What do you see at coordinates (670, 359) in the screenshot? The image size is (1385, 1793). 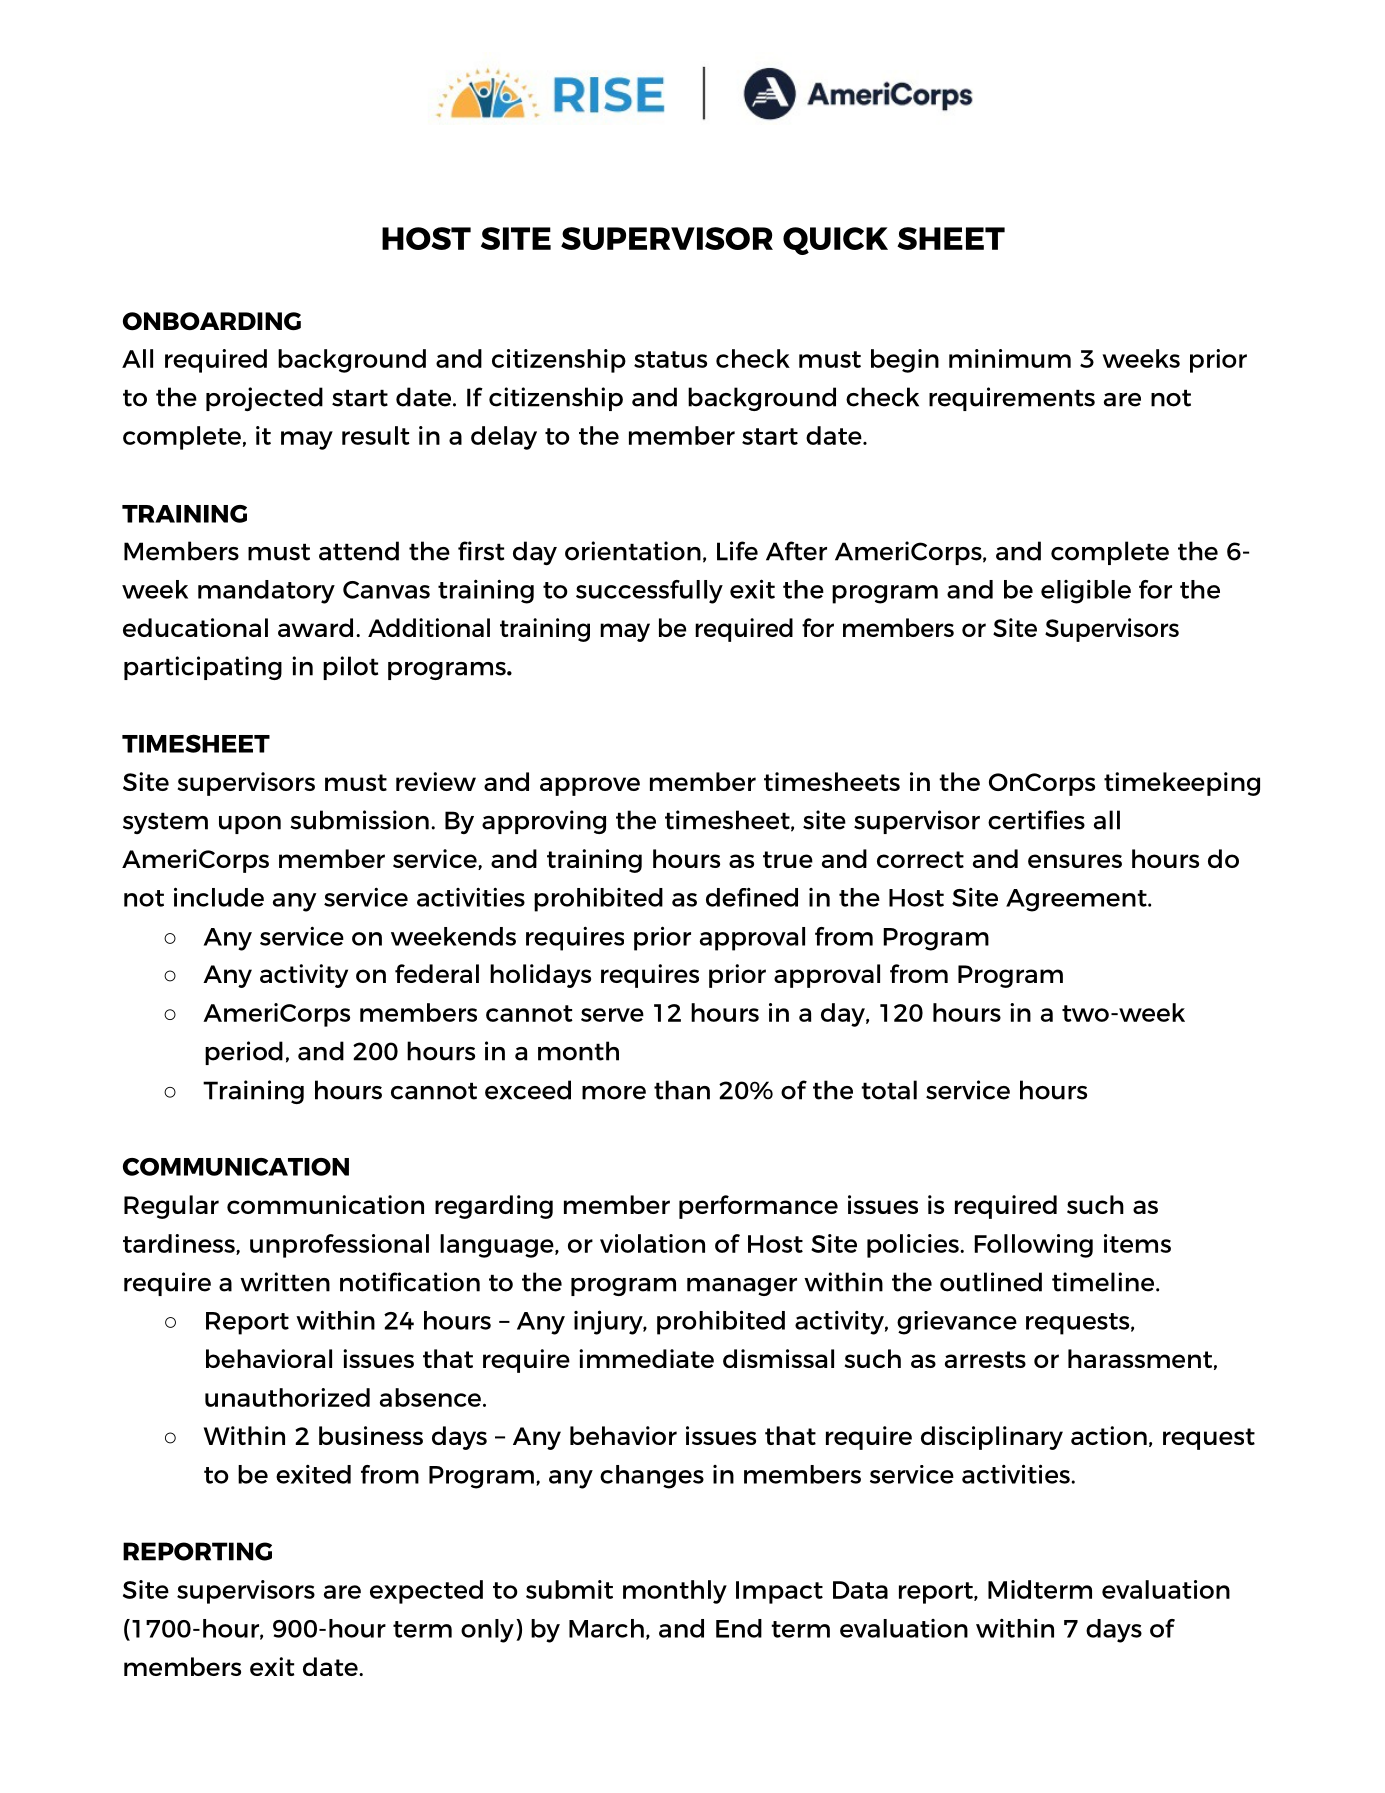 I see `status` at bounding box center [670, 359].
